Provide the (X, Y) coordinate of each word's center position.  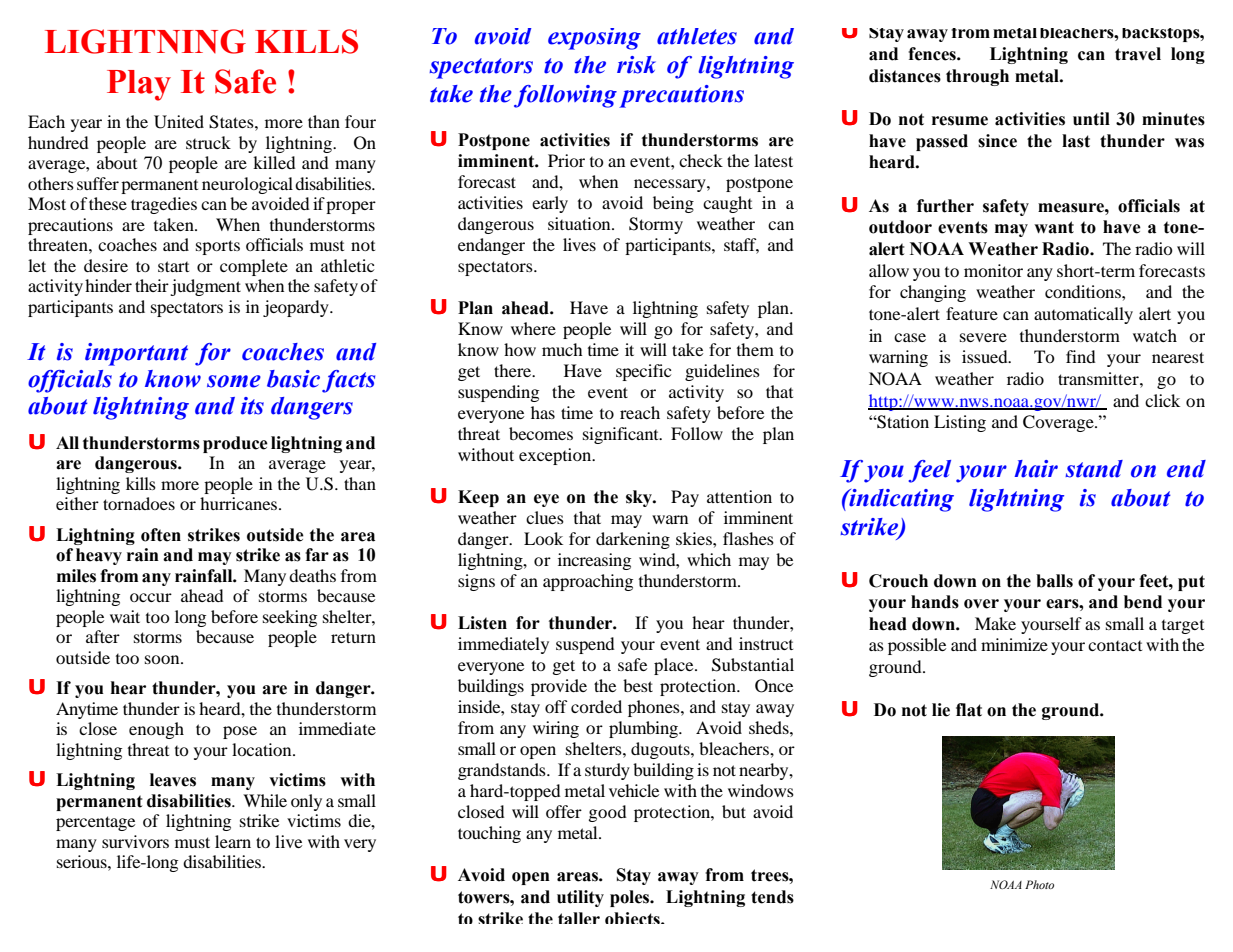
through (977, 77)
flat (969, 710)
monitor (993, 270)
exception (556, 456)
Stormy (656, 225)
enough (156, 730)
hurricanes (240, 503)
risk (636, 65)
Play (139, 85)
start (173, 266)
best (638, 685)
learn (233, 841)
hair (1036, 469)
